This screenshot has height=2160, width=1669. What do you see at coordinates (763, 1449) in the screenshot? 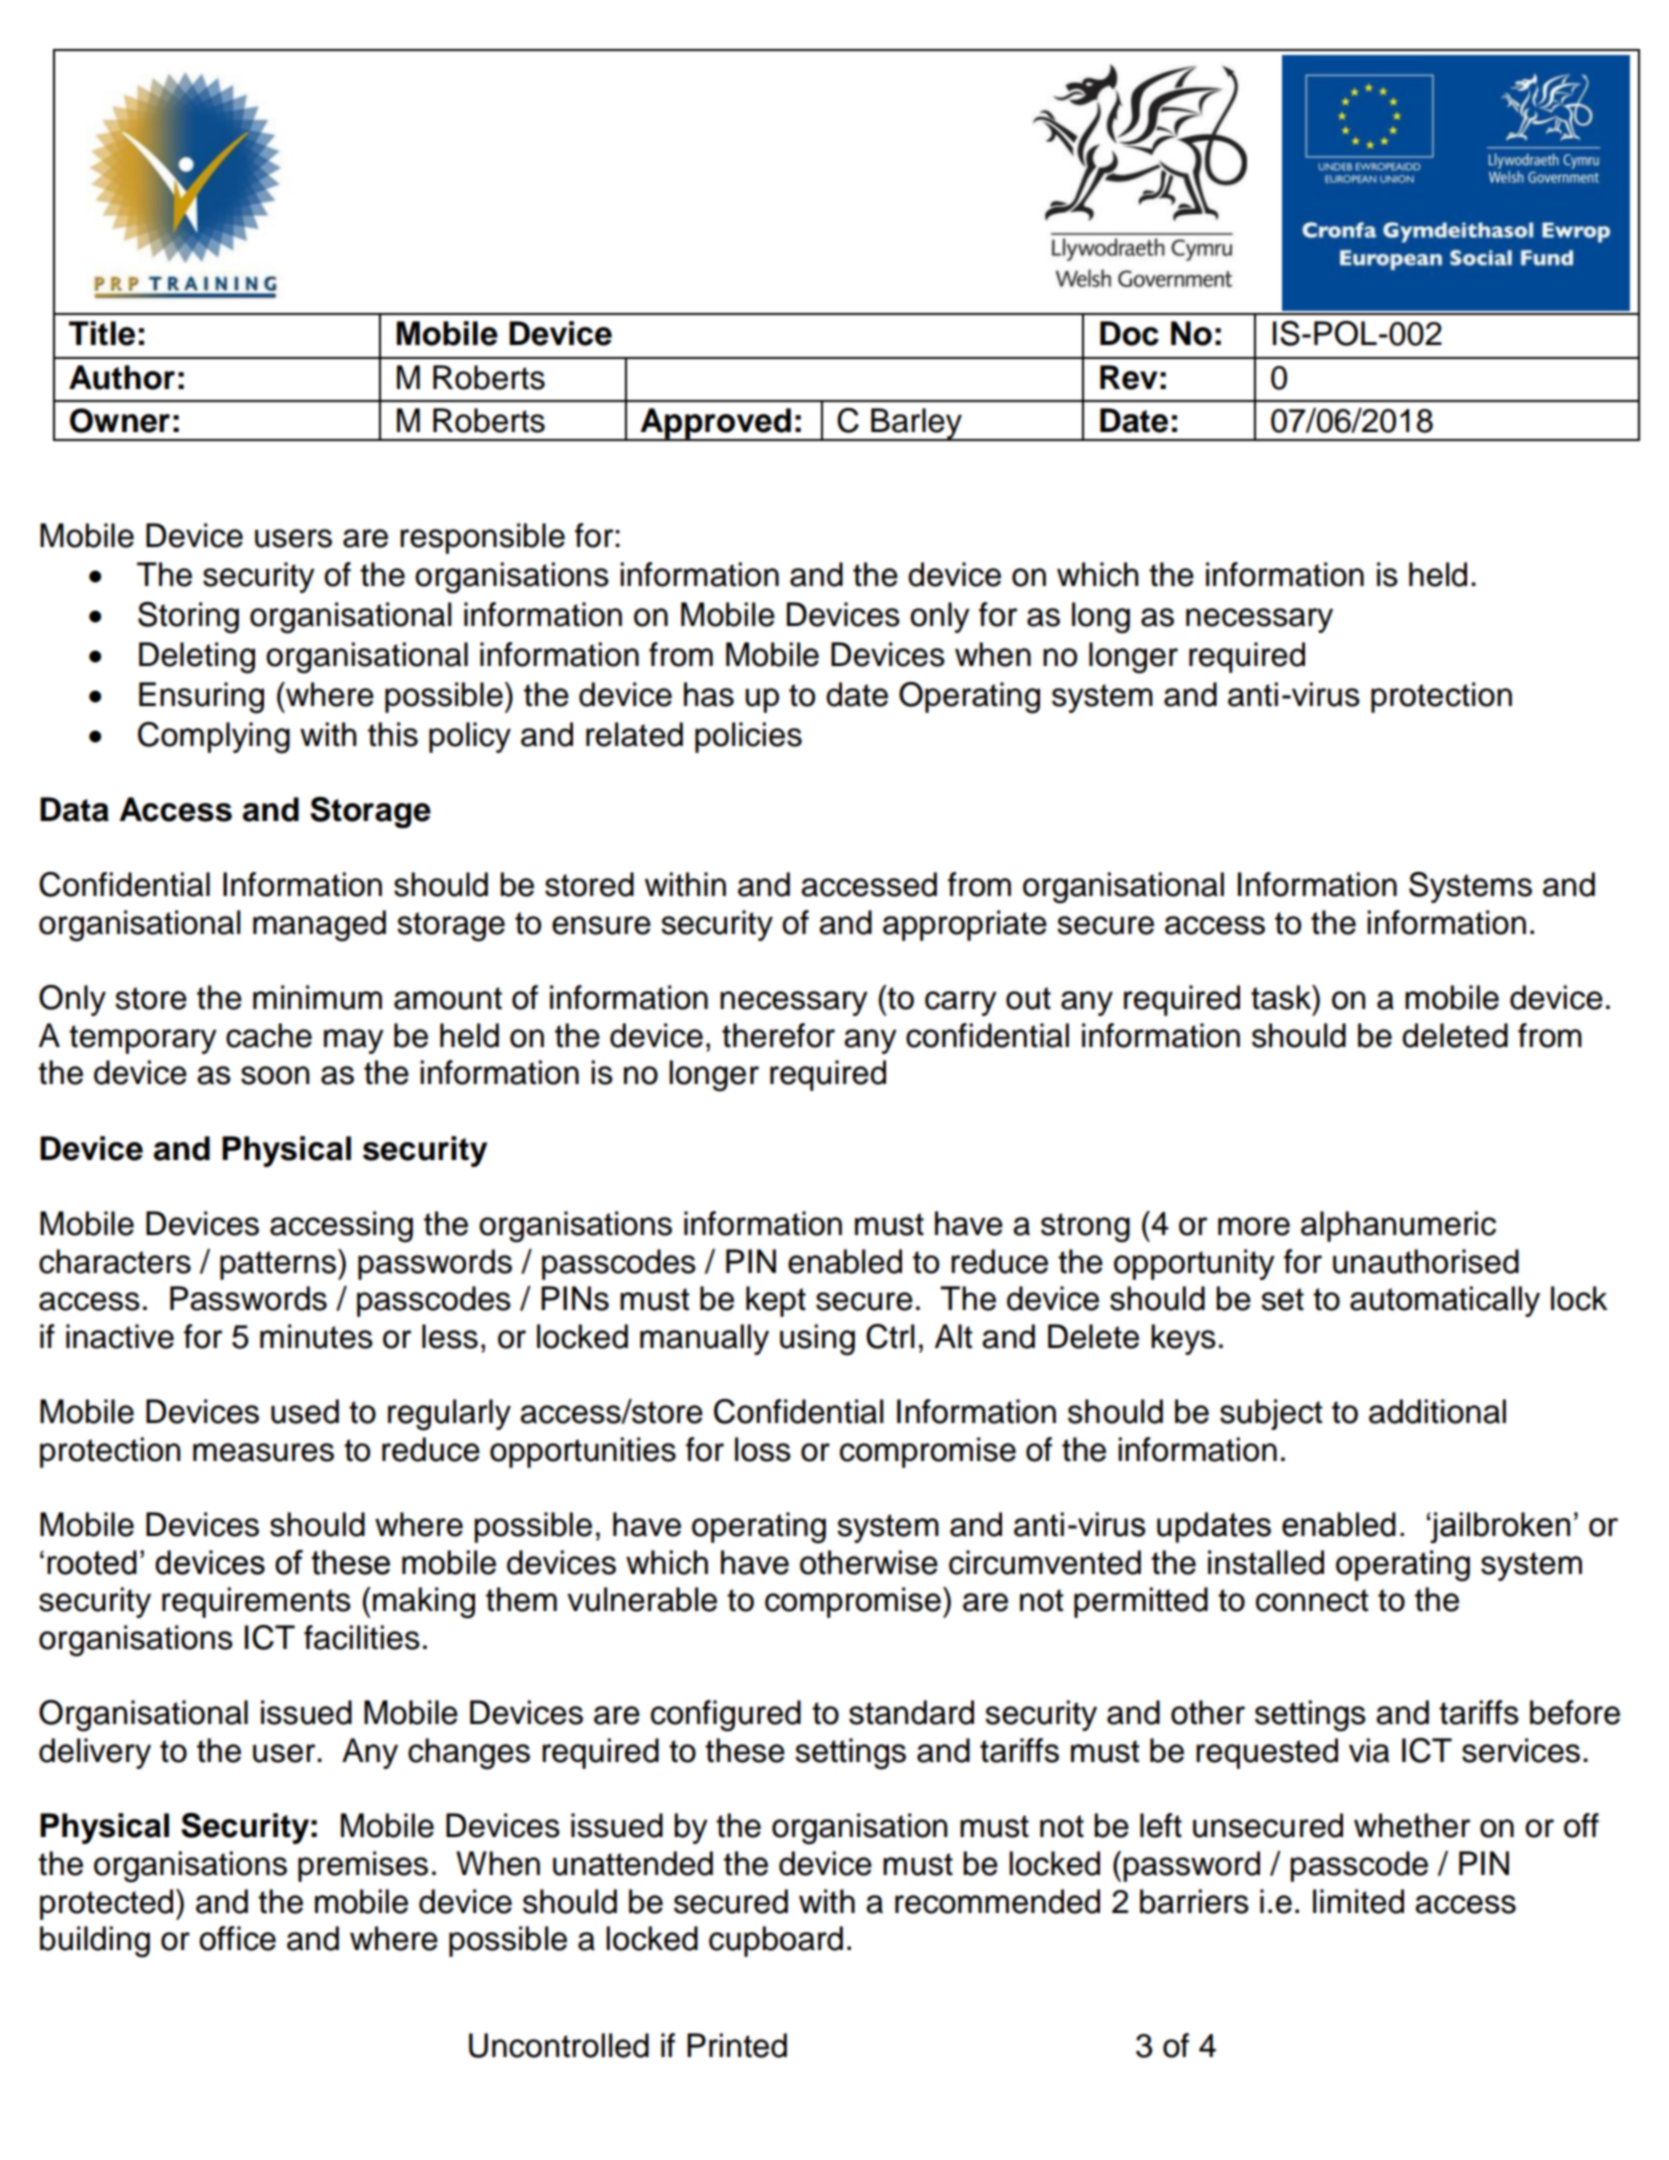
I see `loss` at bounding box center [763, 1449].
